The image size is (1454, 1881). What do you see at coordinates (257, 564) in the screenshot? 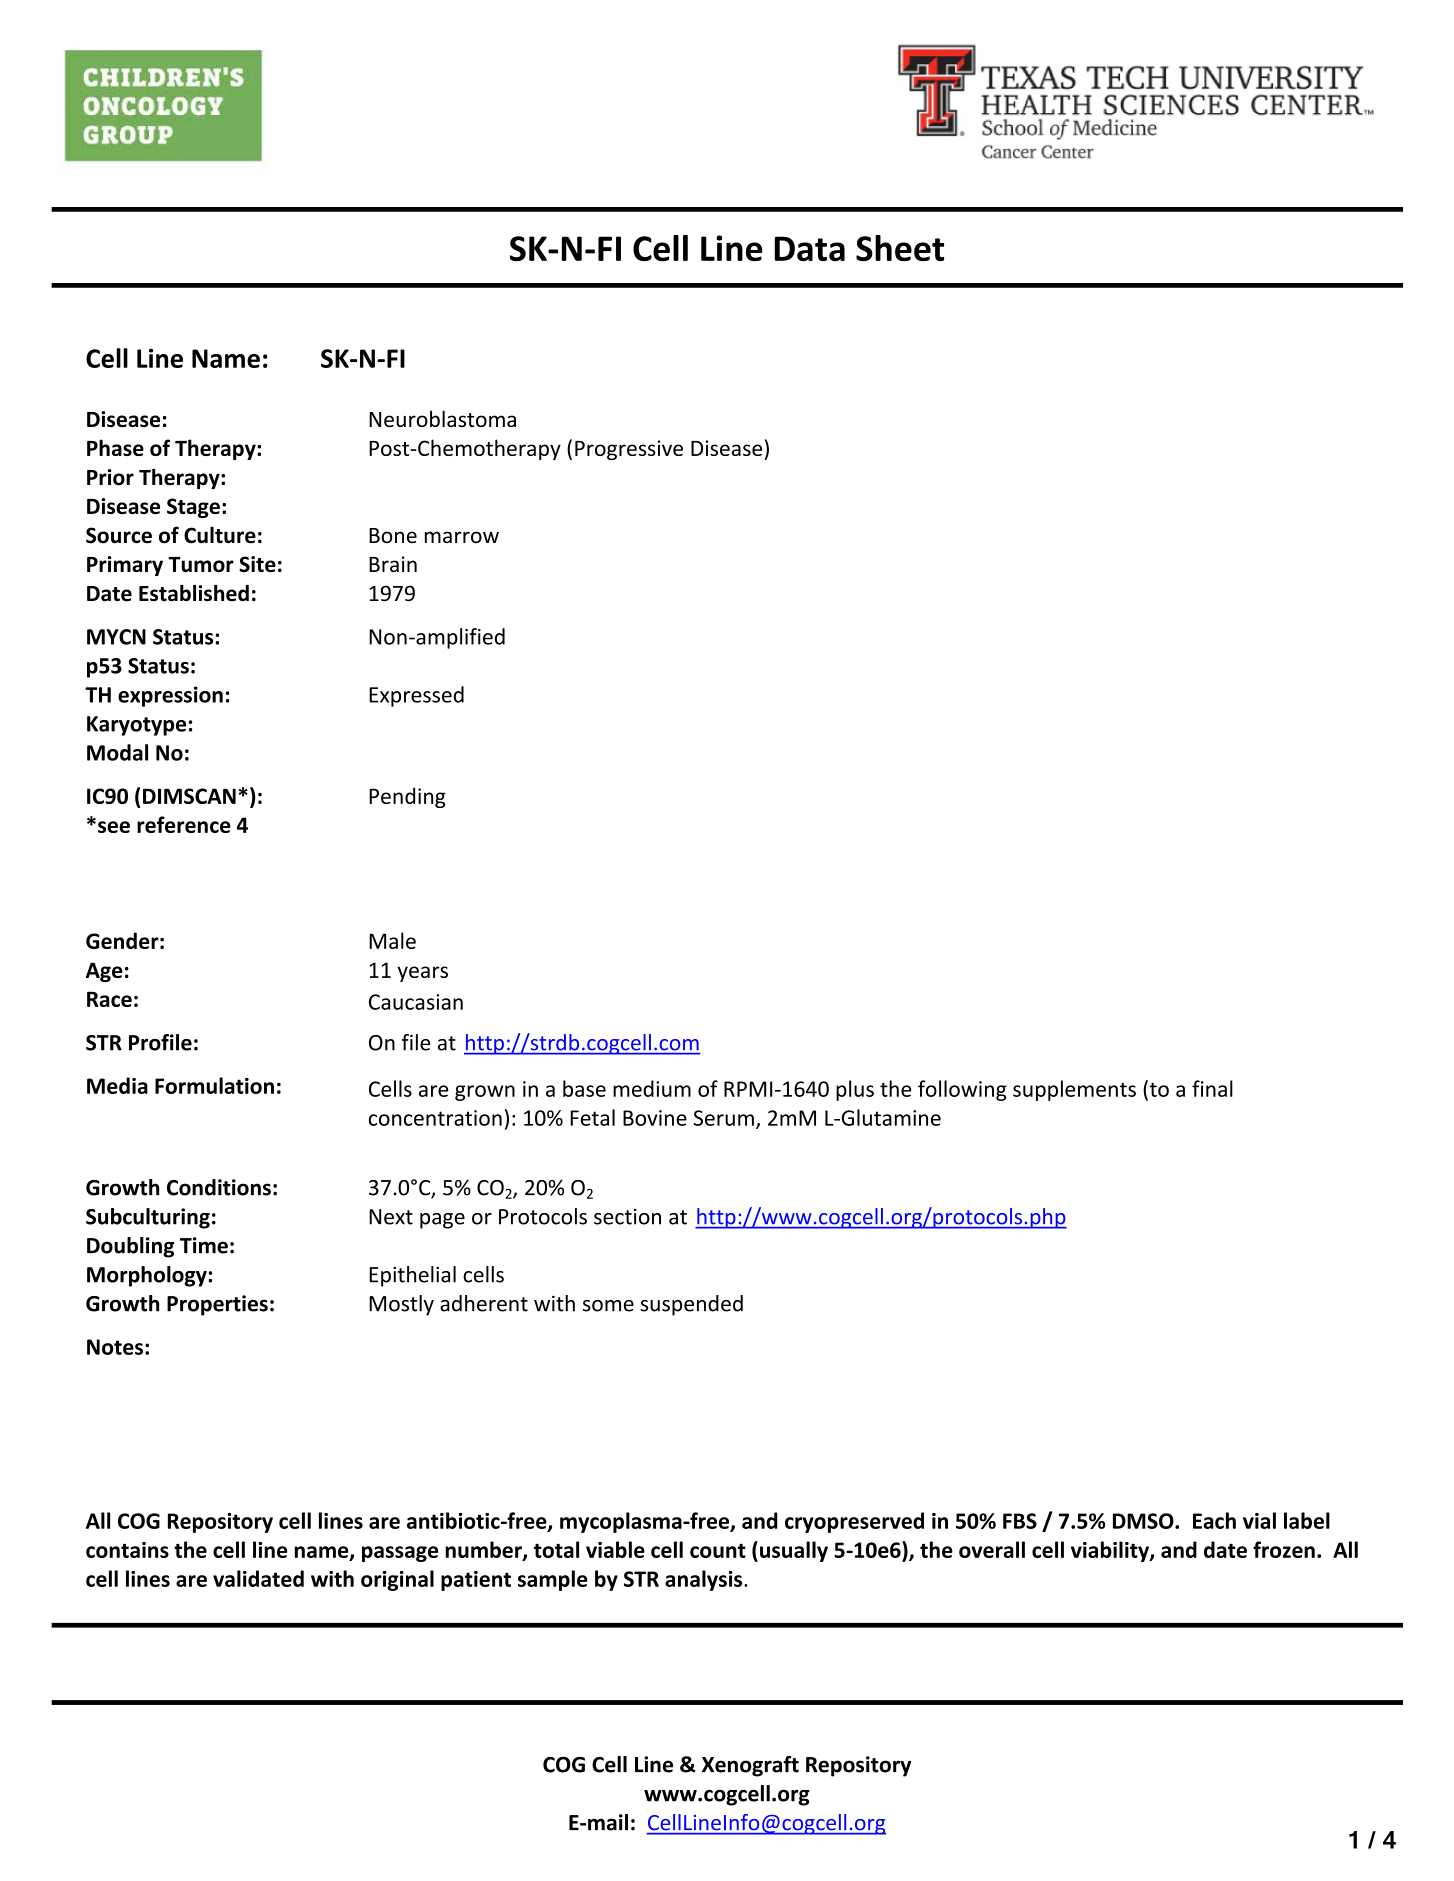
I see `Site` at bounding box center [257, 564].
